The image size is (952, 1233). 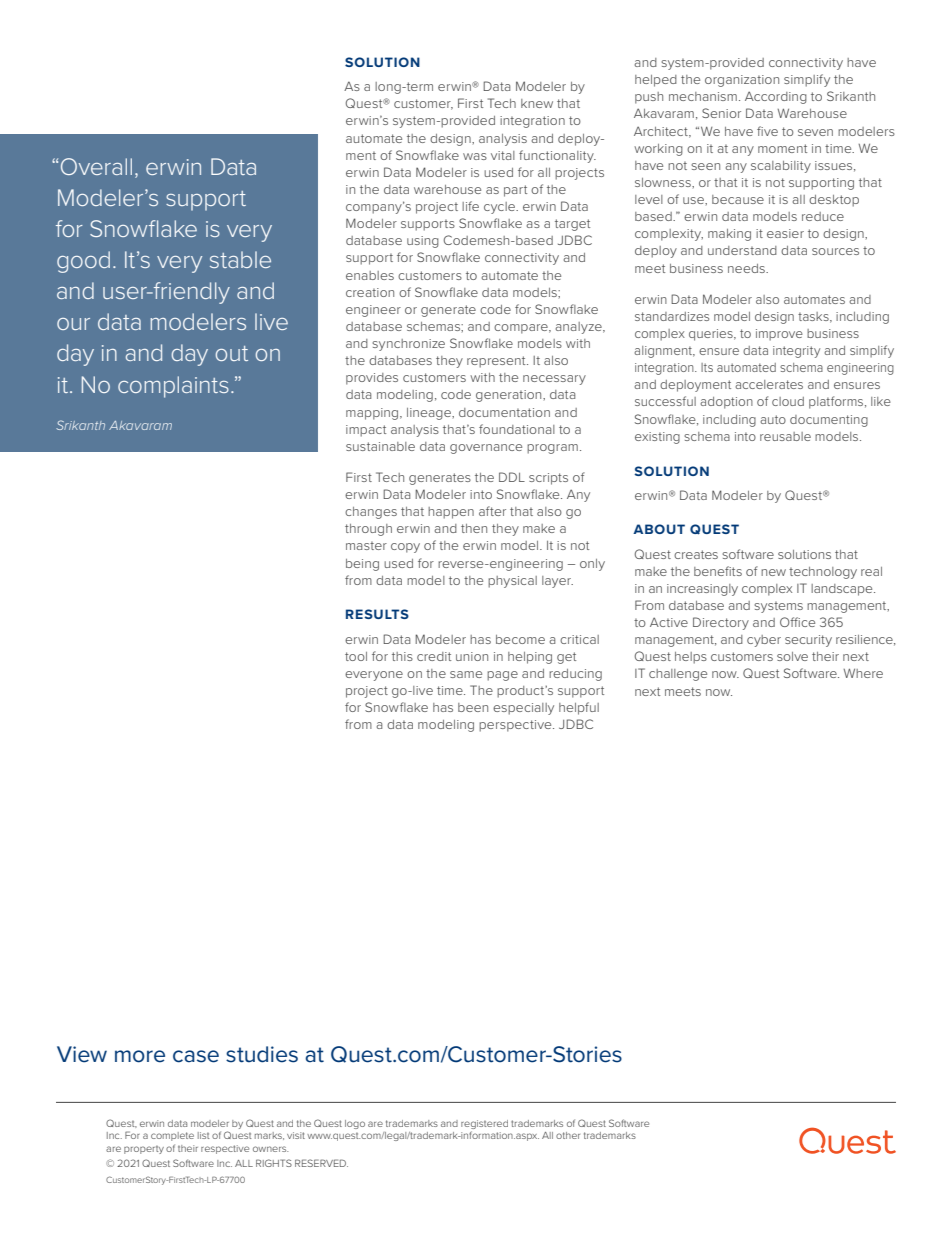 I want to click on complaints, so click(x=173, y=387).
